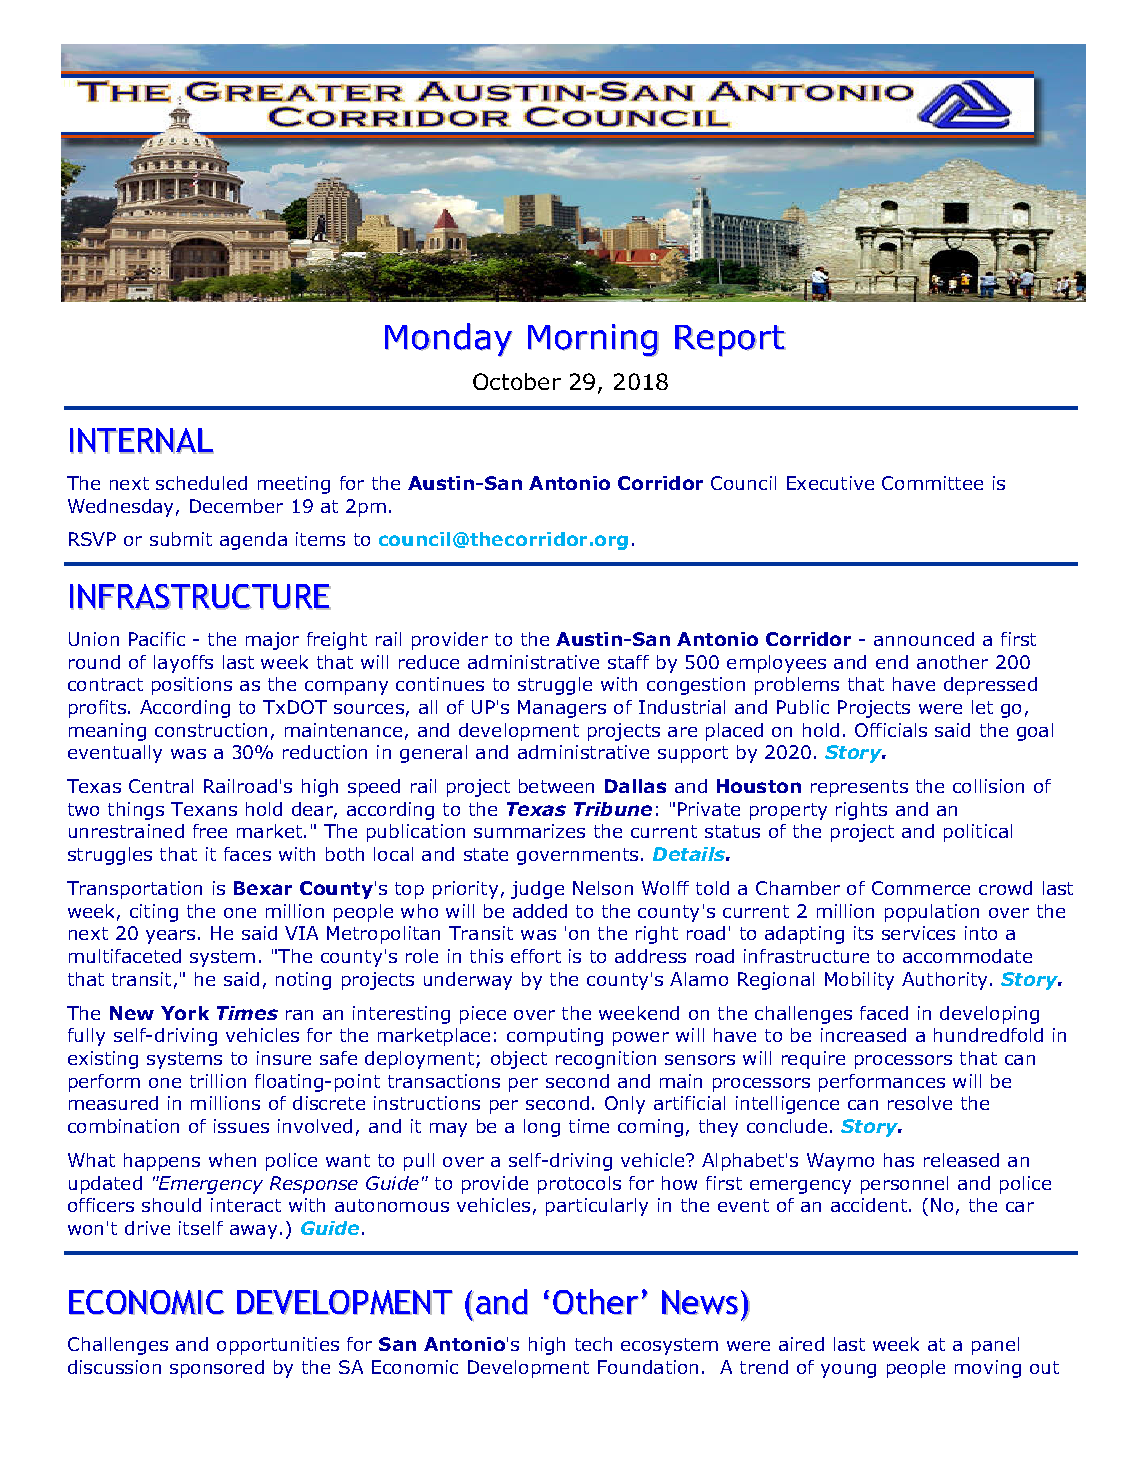 The height and width of the screenshot is (1478, 1142). I want to click on construction, so click(211, 730).
